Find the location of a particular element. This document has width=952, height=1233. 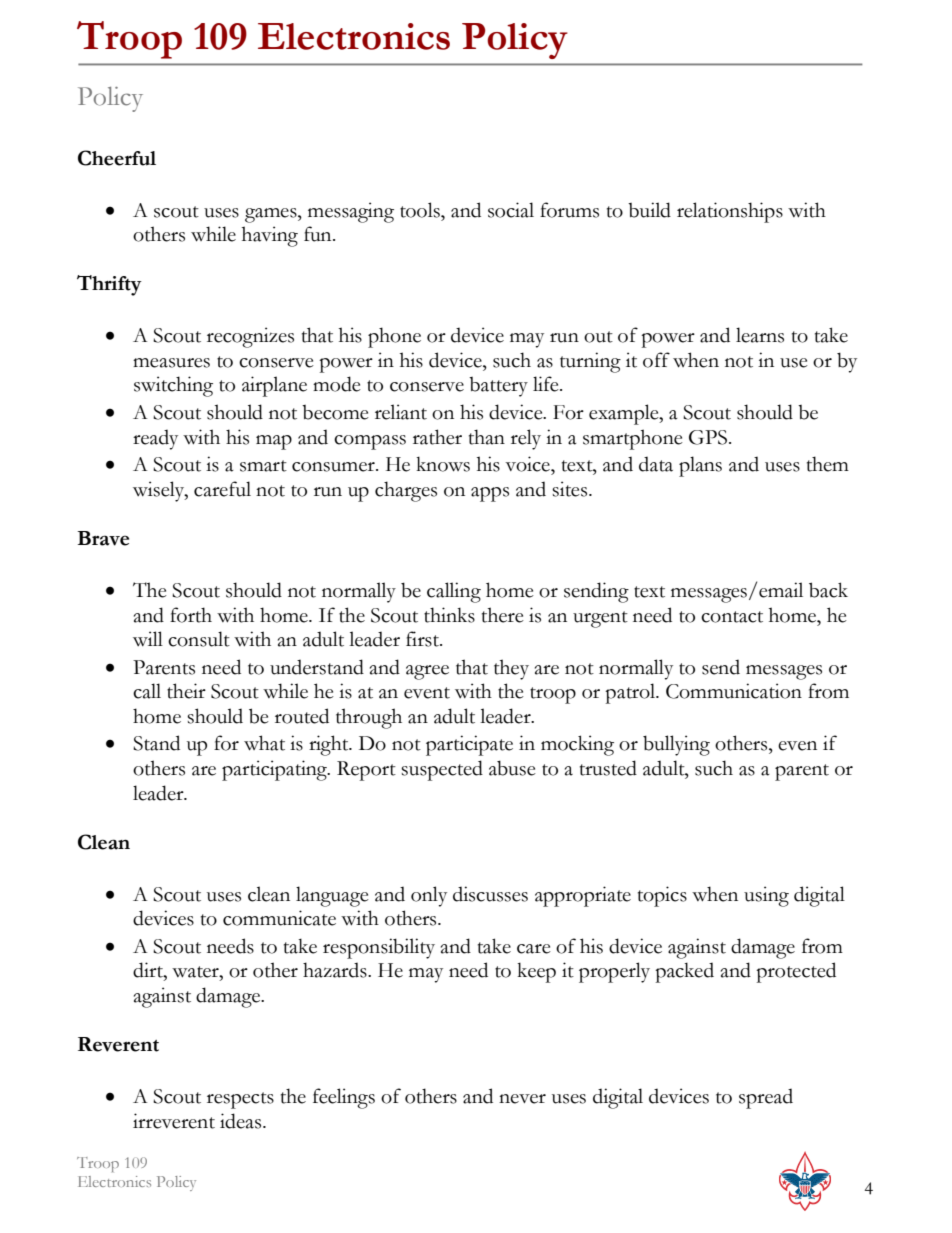

Cheerful is located at coordinates (117, 158).
